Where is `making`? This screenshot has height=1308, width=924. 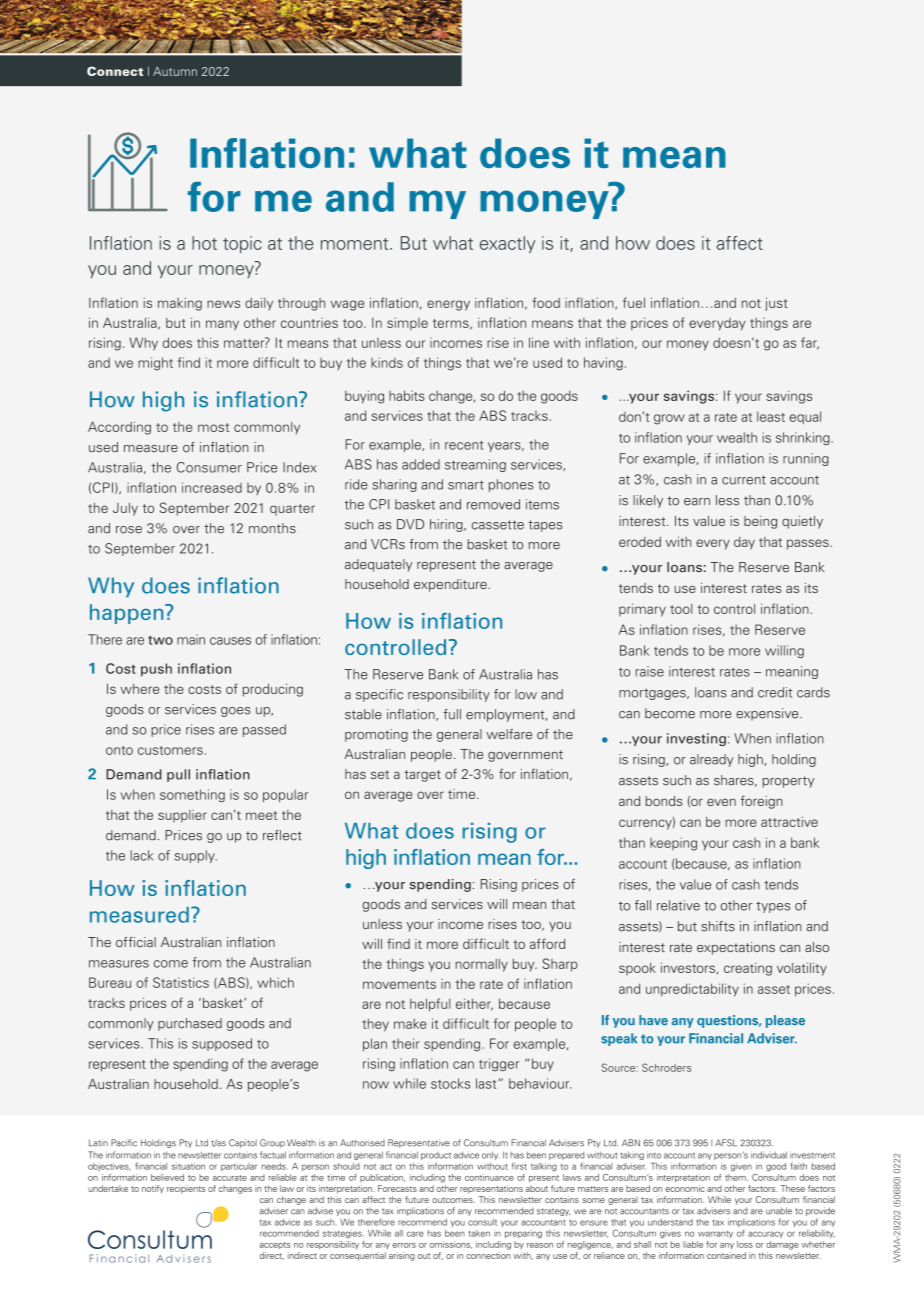
making is located at coordinates (180, 304).
